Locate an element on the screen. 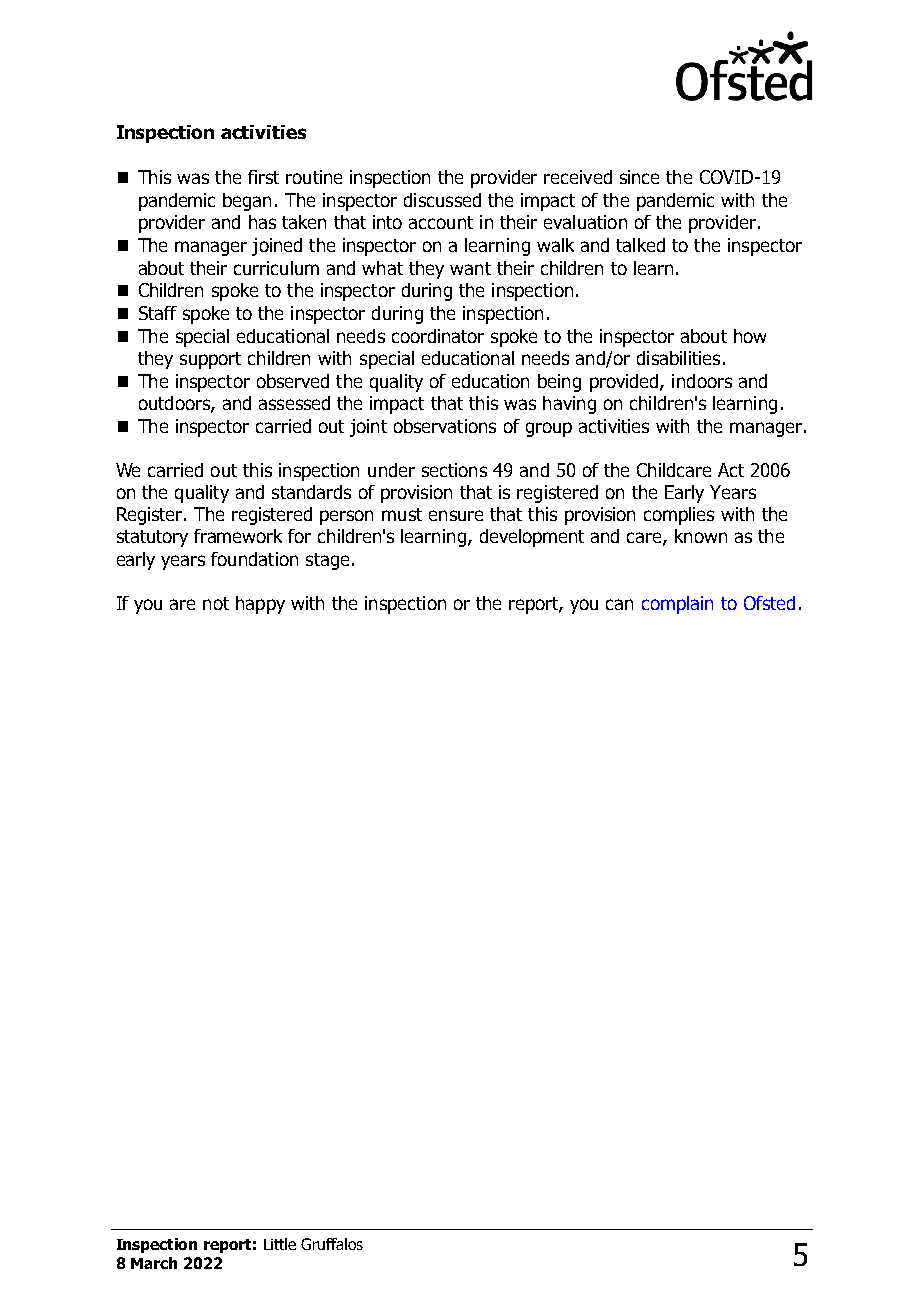 The width and height of the screenshot is (924, 1310). can is located at coordinates (619, 604).
